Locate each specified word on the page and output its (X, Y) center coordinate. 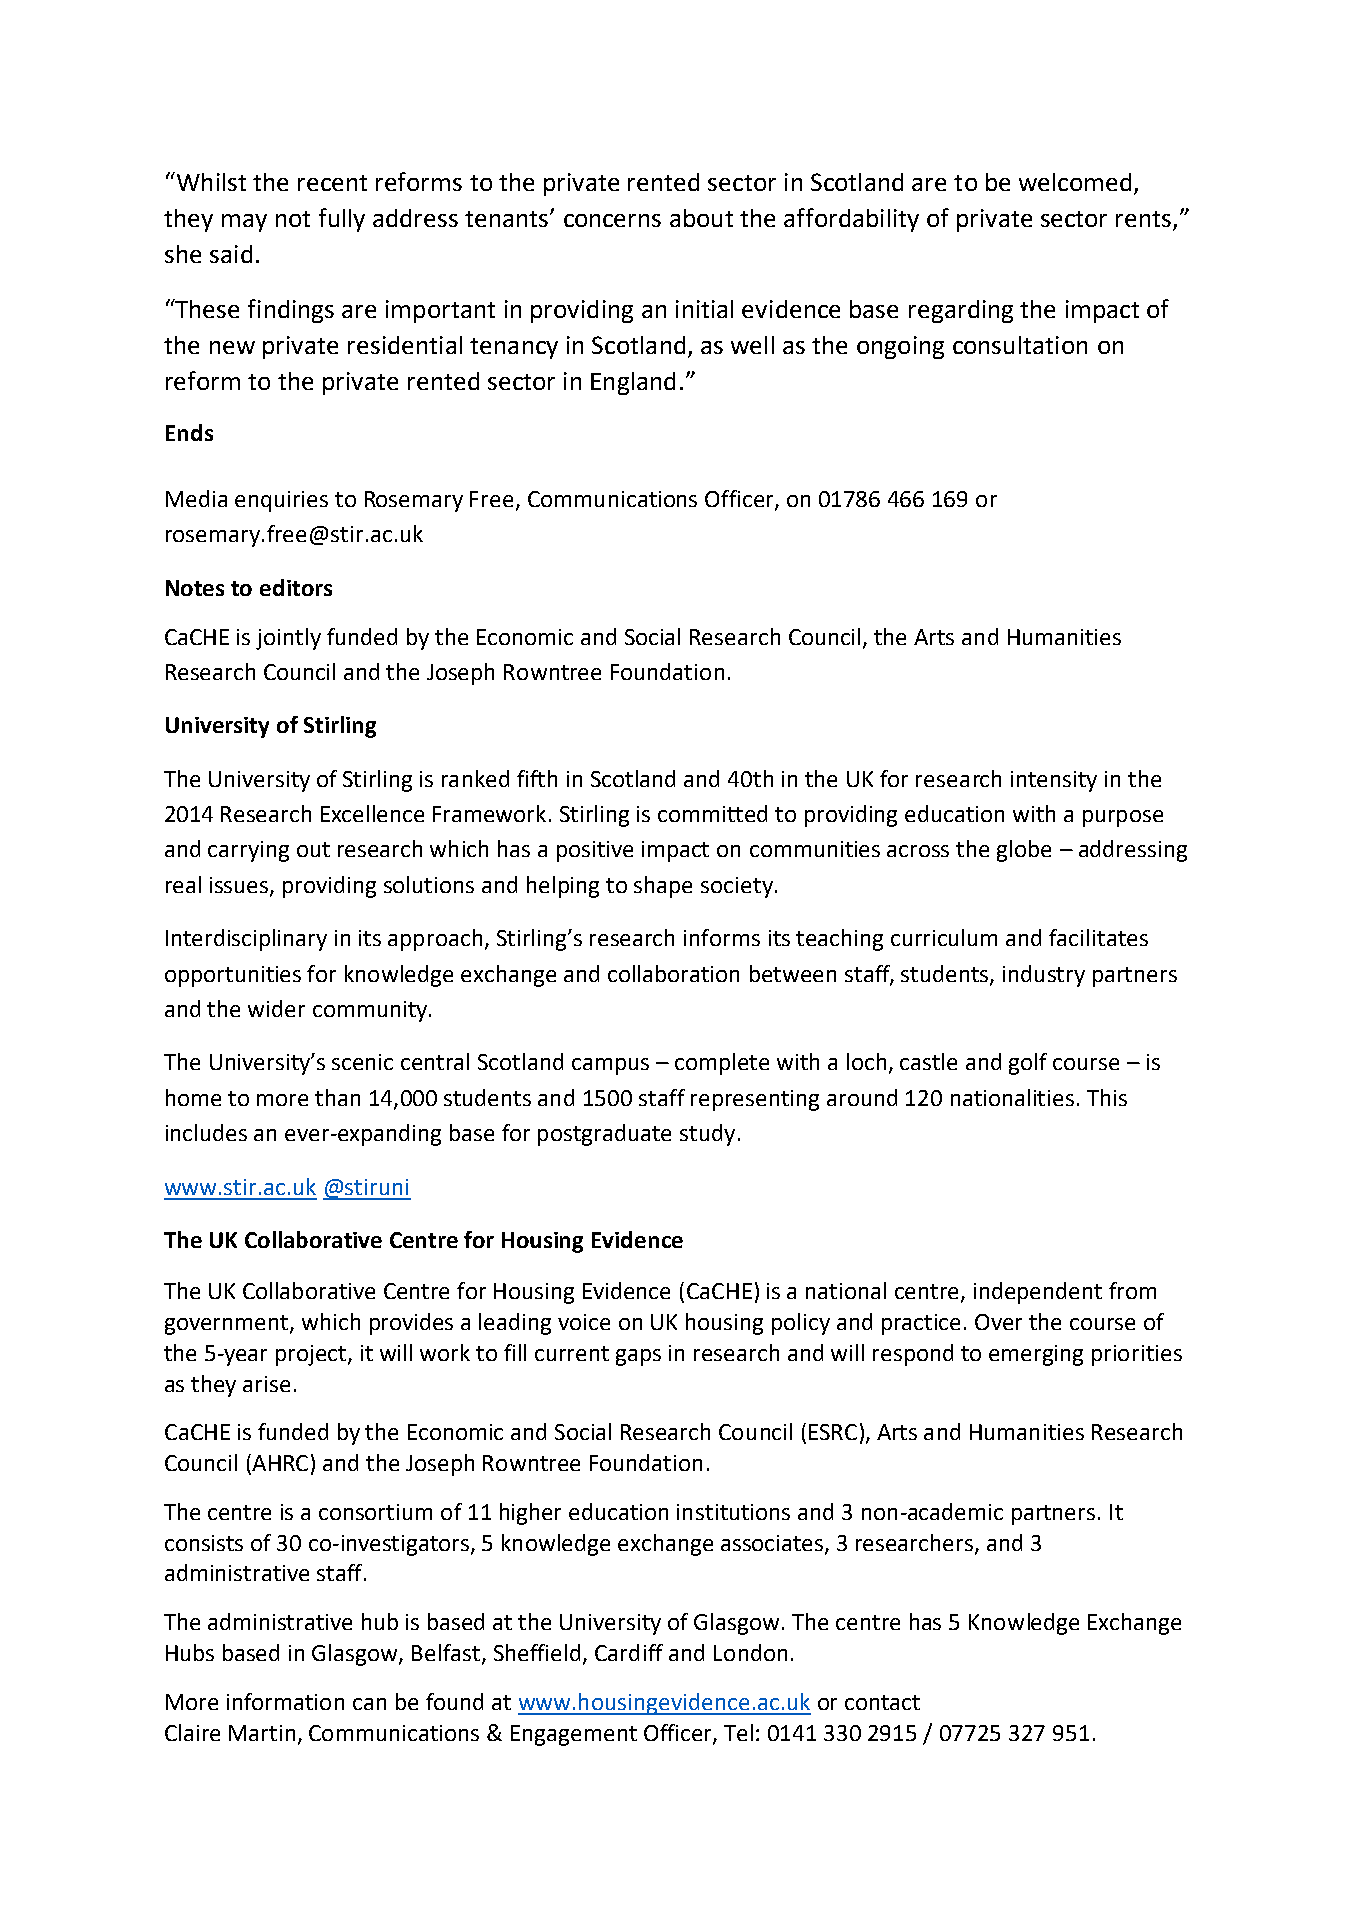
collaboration (673, 973)
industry (1044, 976)
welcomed (1075, 182)
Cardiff (629, 1652)
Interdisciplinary (246, 940)
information (285, 1701)
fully (342, 220)
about (701, 218)
